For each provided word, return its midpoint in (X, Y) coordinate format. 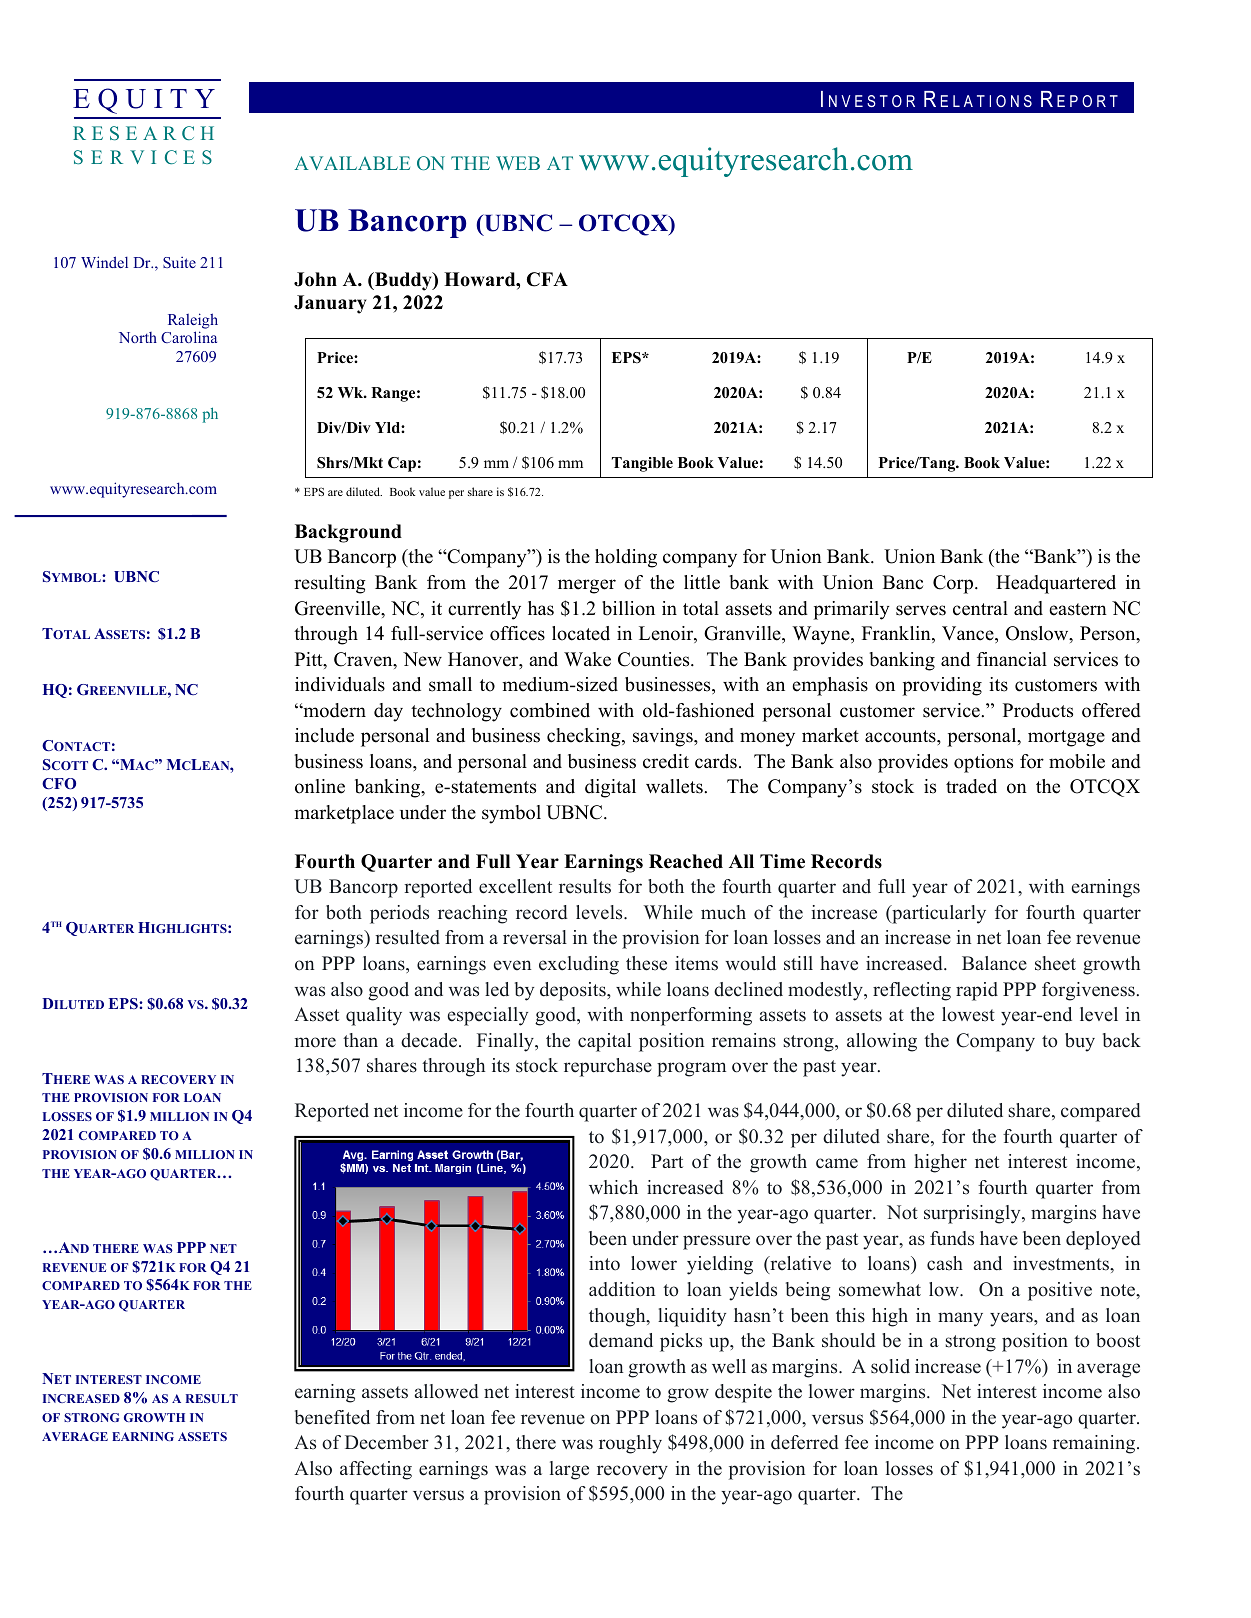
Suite (179, 262)
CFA (547, 279)
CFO (59, 784)
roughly (630, 1444)
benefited (332, 1417)
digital (610, 788)
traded (971, 786)
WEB (518, 163)
